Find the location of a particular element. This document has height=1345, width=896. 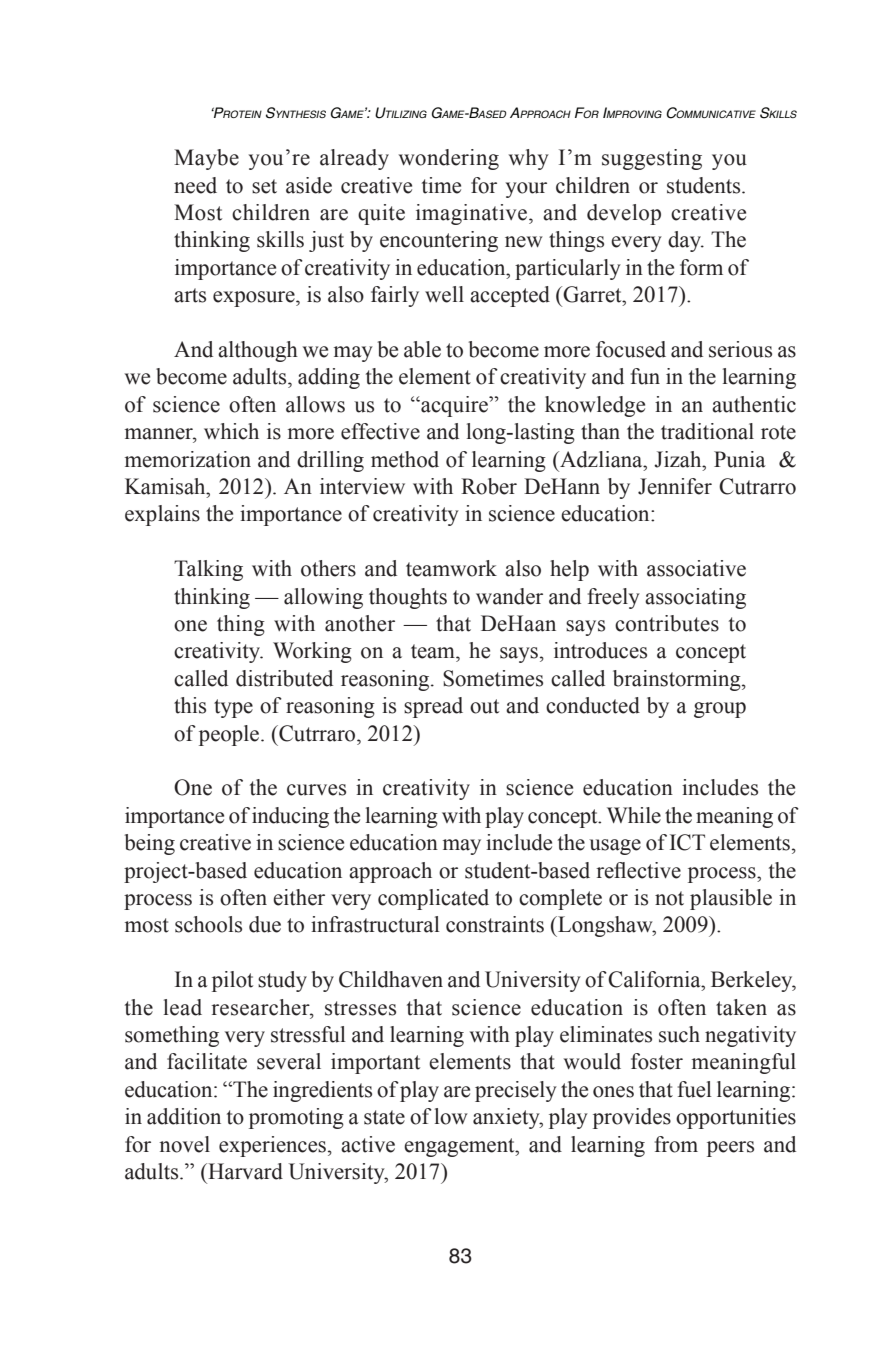

imaginative is located at coordinates (471, 214).
